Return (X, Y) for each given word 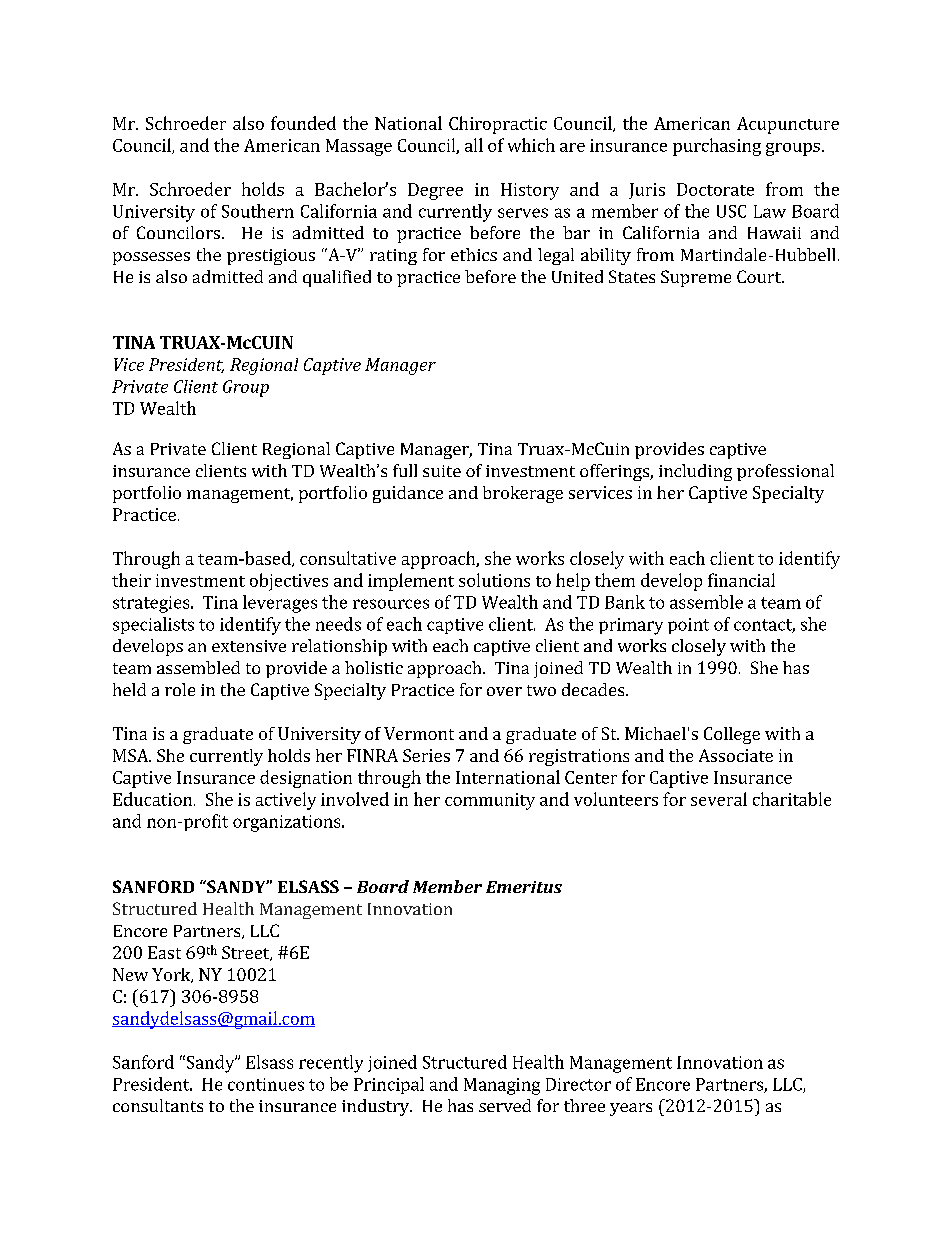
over (504, 691)
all (474, 145)
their (131, 580)
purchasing (717, 147)
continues (266, 1084)
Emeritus (524, 887)
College (732, 735)
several (719, 799)
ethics (474, 254)
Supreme (696, 278)
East (164, 952)
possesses (151, 258)
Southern (258, 211)
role (180, 689)
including (695, 472)
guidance (408, 494)
